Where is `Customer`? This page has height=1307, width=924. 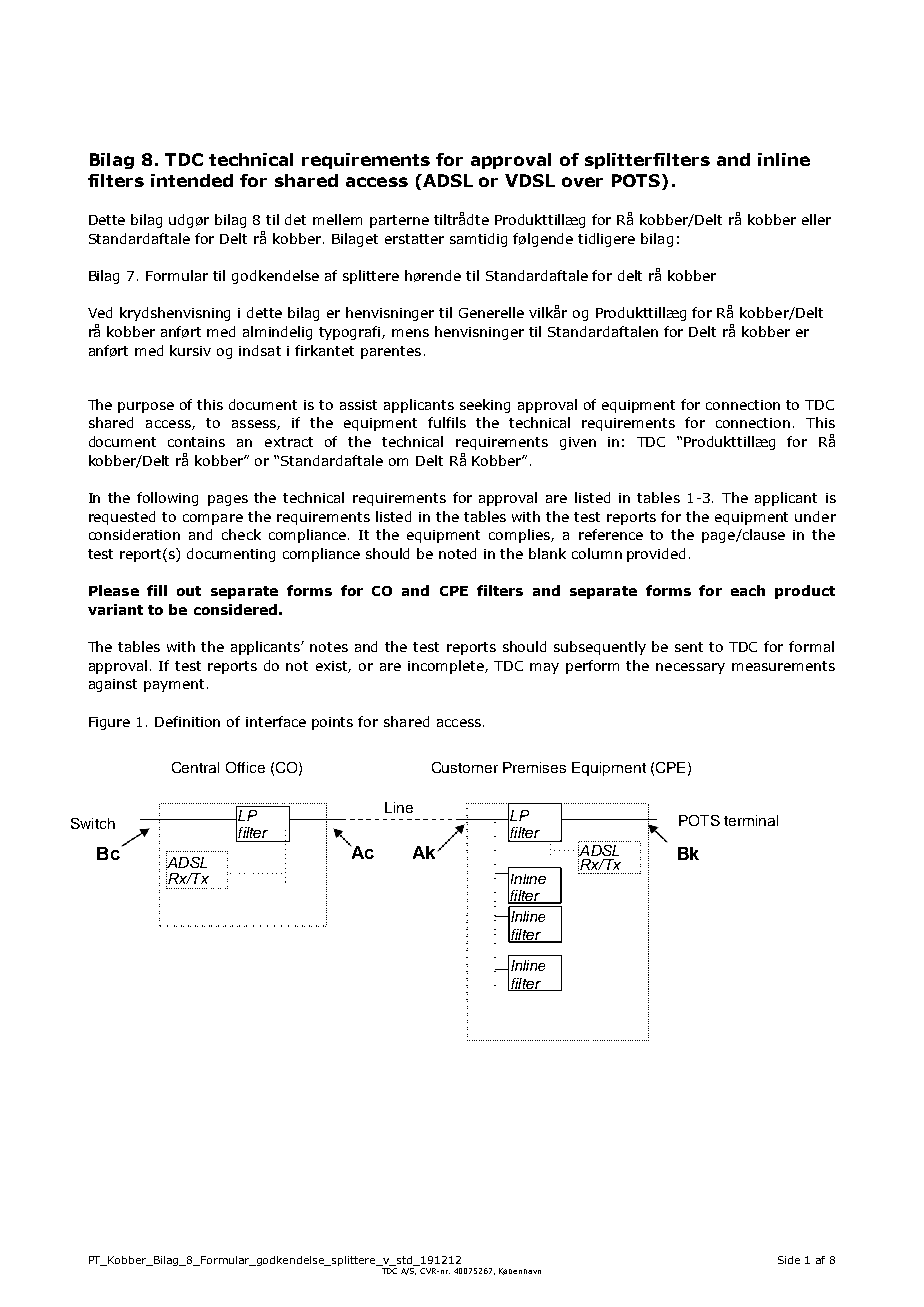
Customer is located at coordinates (465, 767).
